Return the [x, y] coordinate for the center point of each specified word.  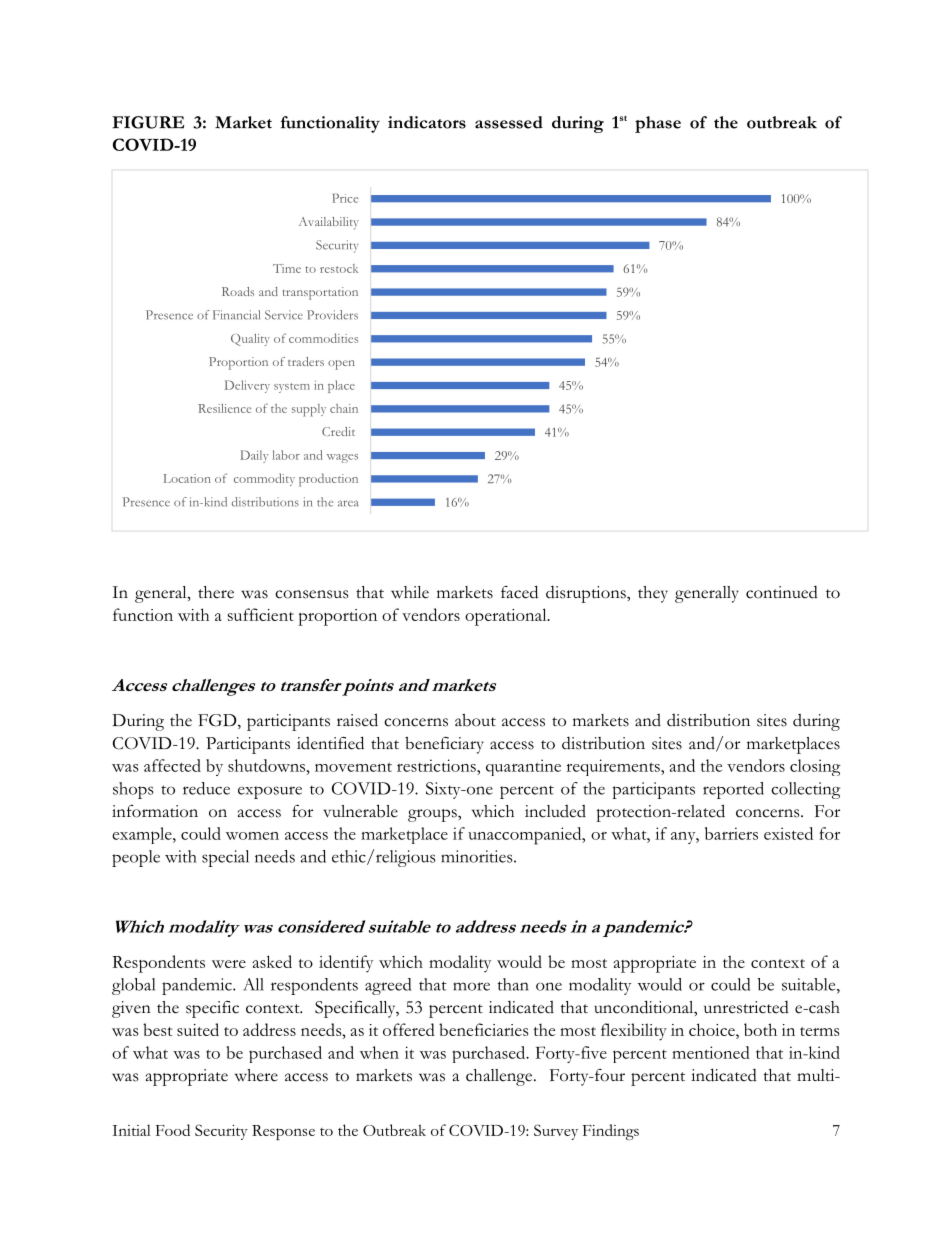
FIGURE [148, 122]
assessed [509, 122]
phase [658, 124]
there [216, 592]
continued [782, 592]
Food [173, 1130]
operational [507, 617]
